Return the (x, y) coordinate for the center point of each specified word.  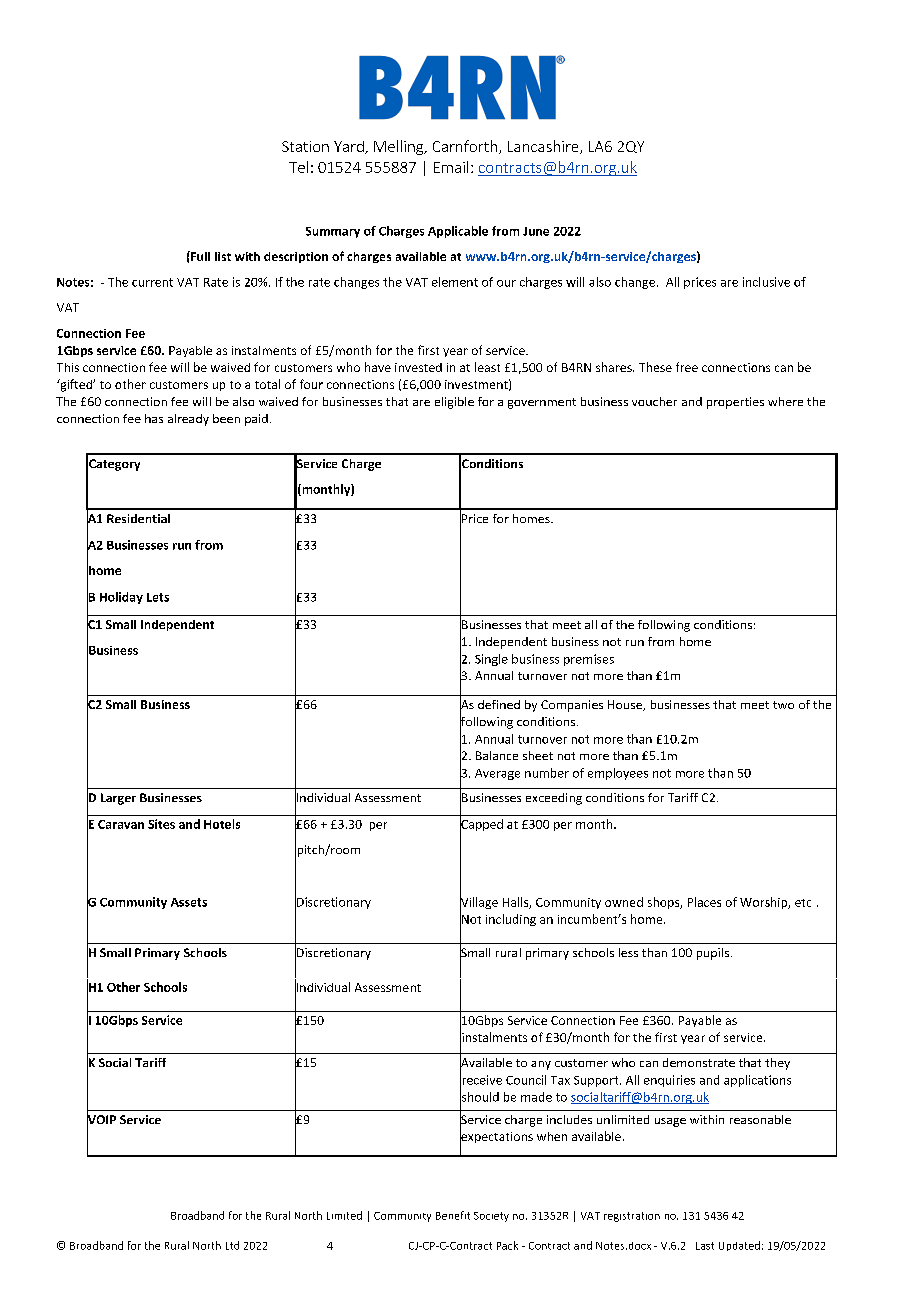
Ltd (232, 1245)
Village (479, 903)
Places (704, 902)
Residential (138, 518)
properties (735, 403)
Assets (189, 902)
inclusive (766, 282)
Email (451, 167)
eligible (454, 403)
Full (199, 256)
